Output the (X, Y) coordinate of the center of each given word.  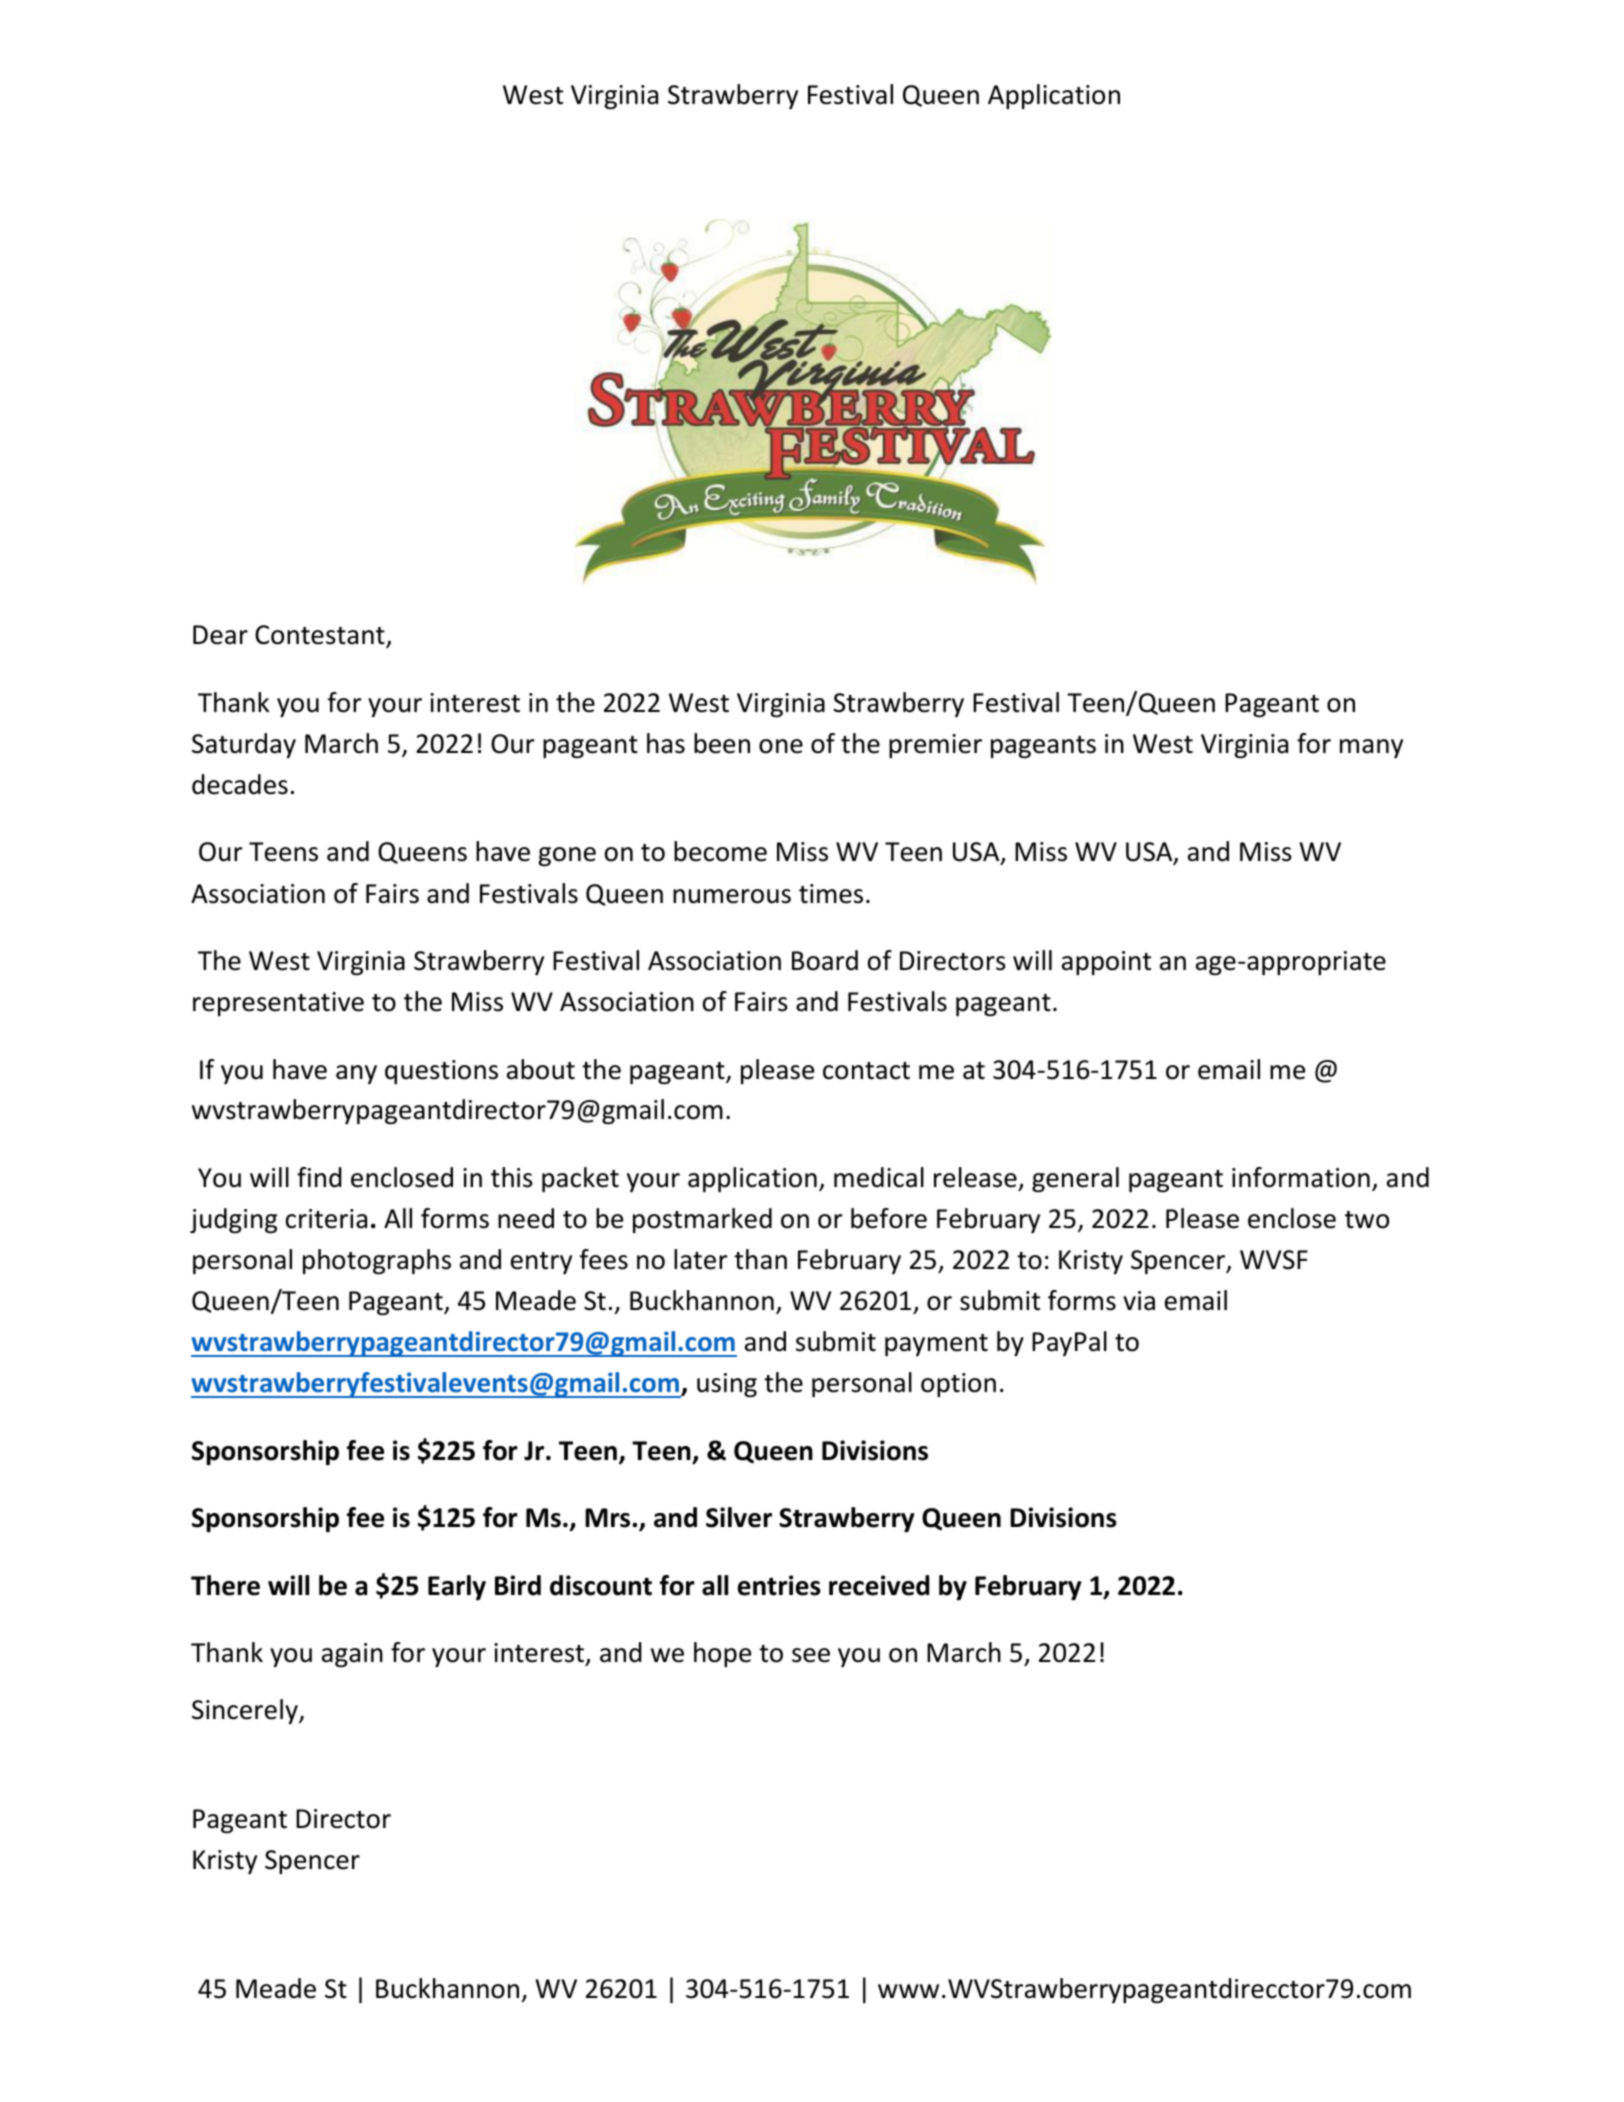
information (1301, 1177)
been (722, 743)
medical (879, 1177)
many (1371, 748)
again (352, 1655)
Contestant (321, 636)
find (319, 1177)
